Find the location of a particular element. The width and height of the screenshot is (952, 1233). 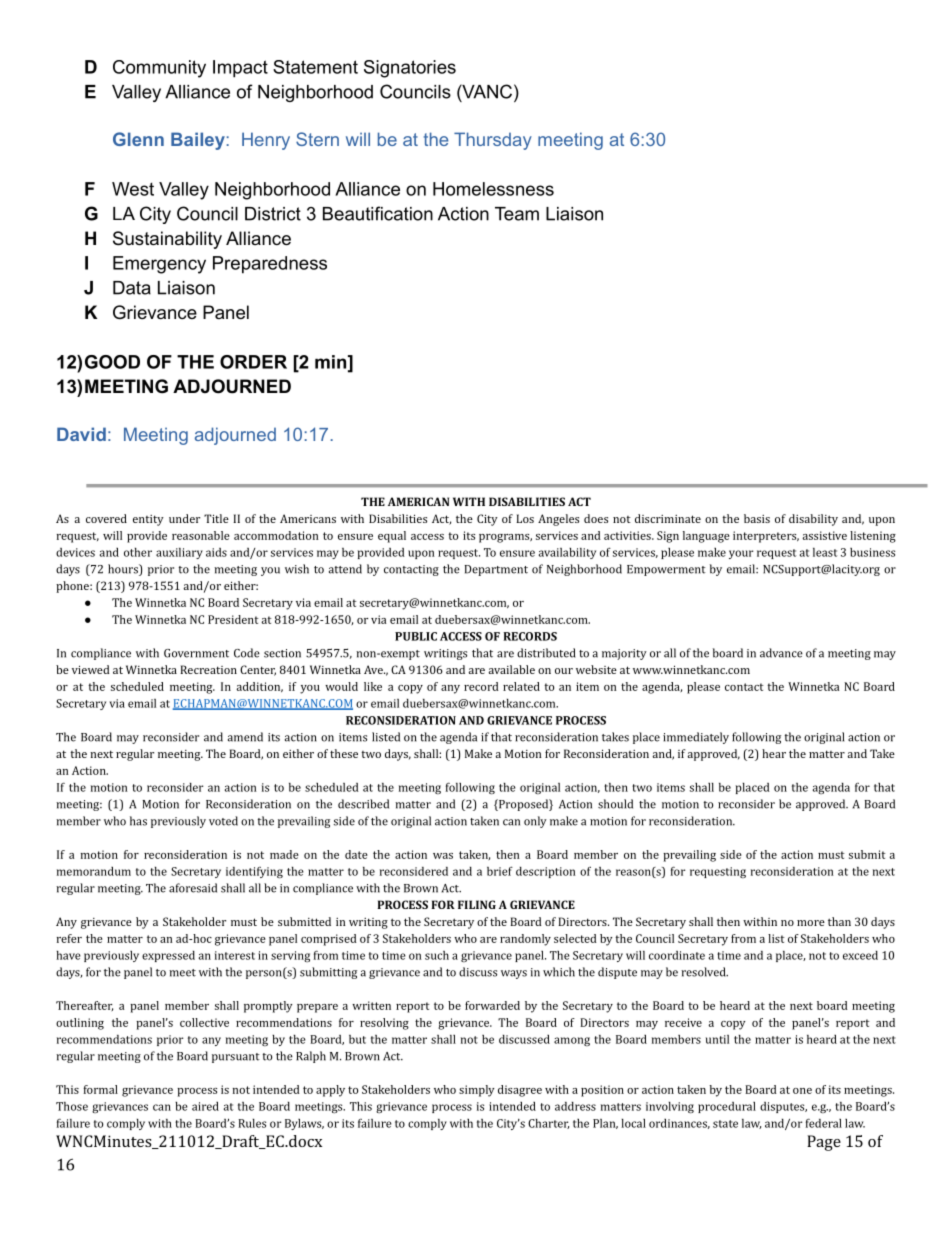

Team is located at coordinates (517, 214).
